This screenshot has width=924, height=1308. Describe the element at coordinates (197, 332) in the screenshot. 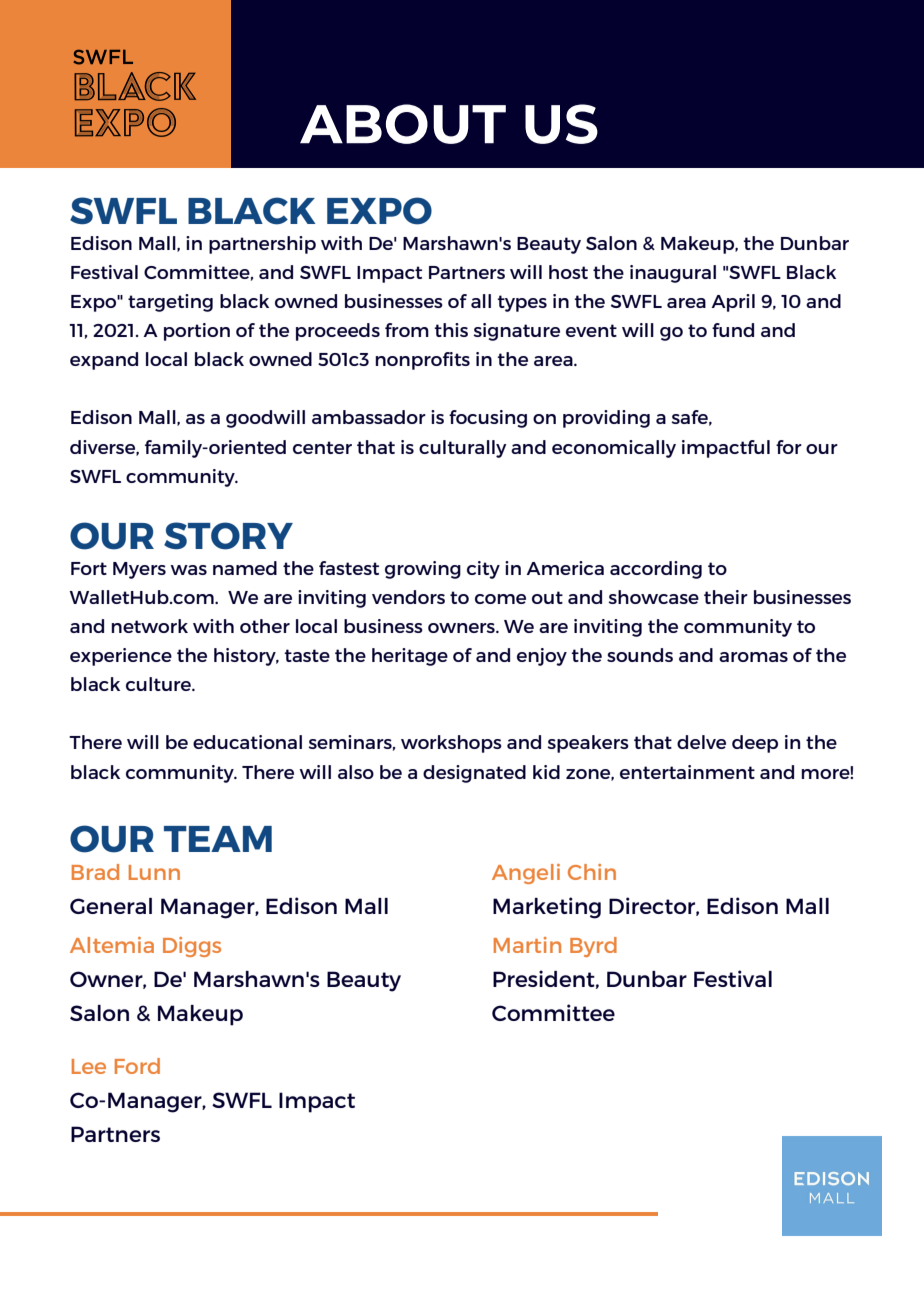

I see `portion` at that location.
